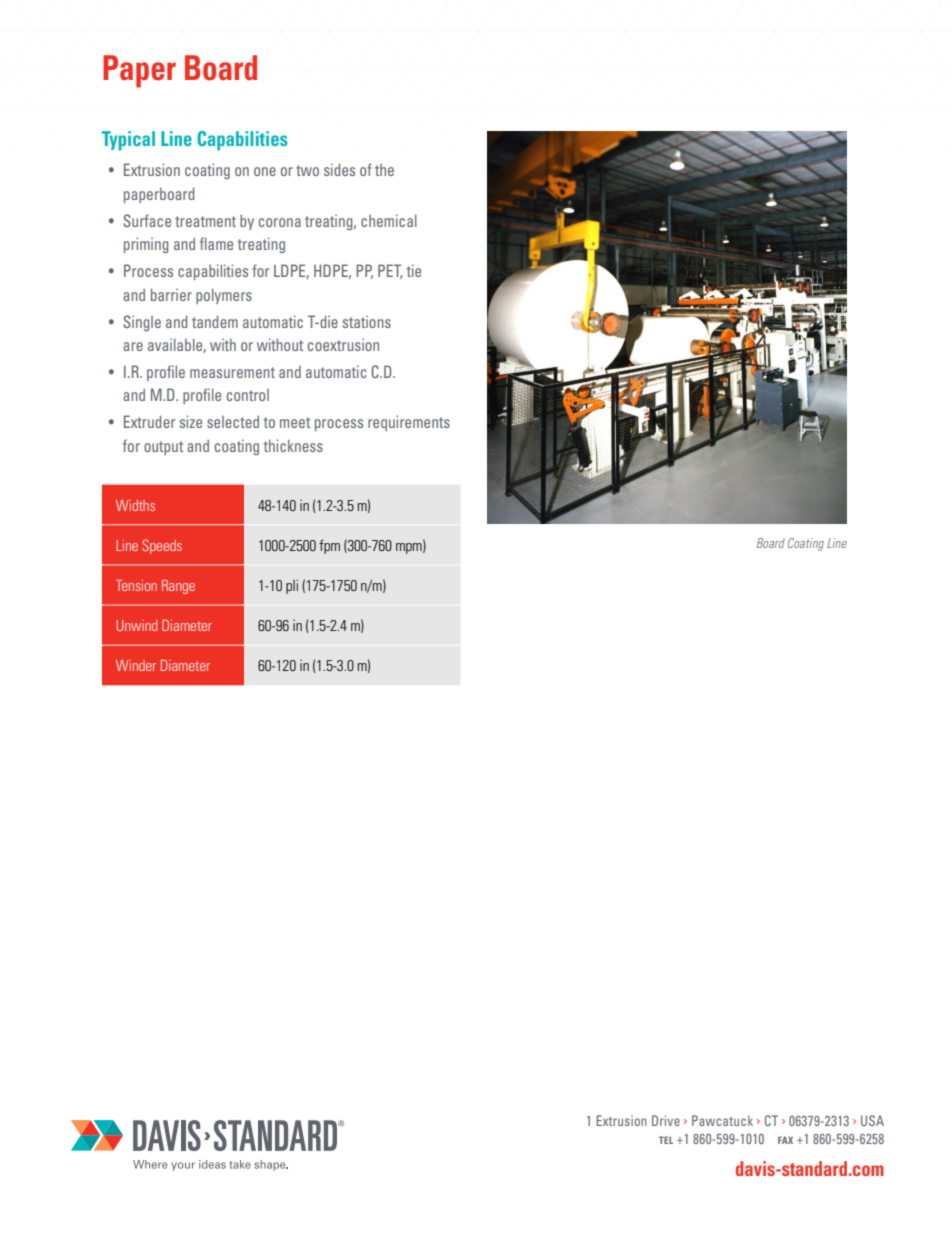 The height and width of the image is (1233, 952). What do you see at coordinates (666, 1140) in the image?
I see `tel` at bounding box center [666, 1140].
